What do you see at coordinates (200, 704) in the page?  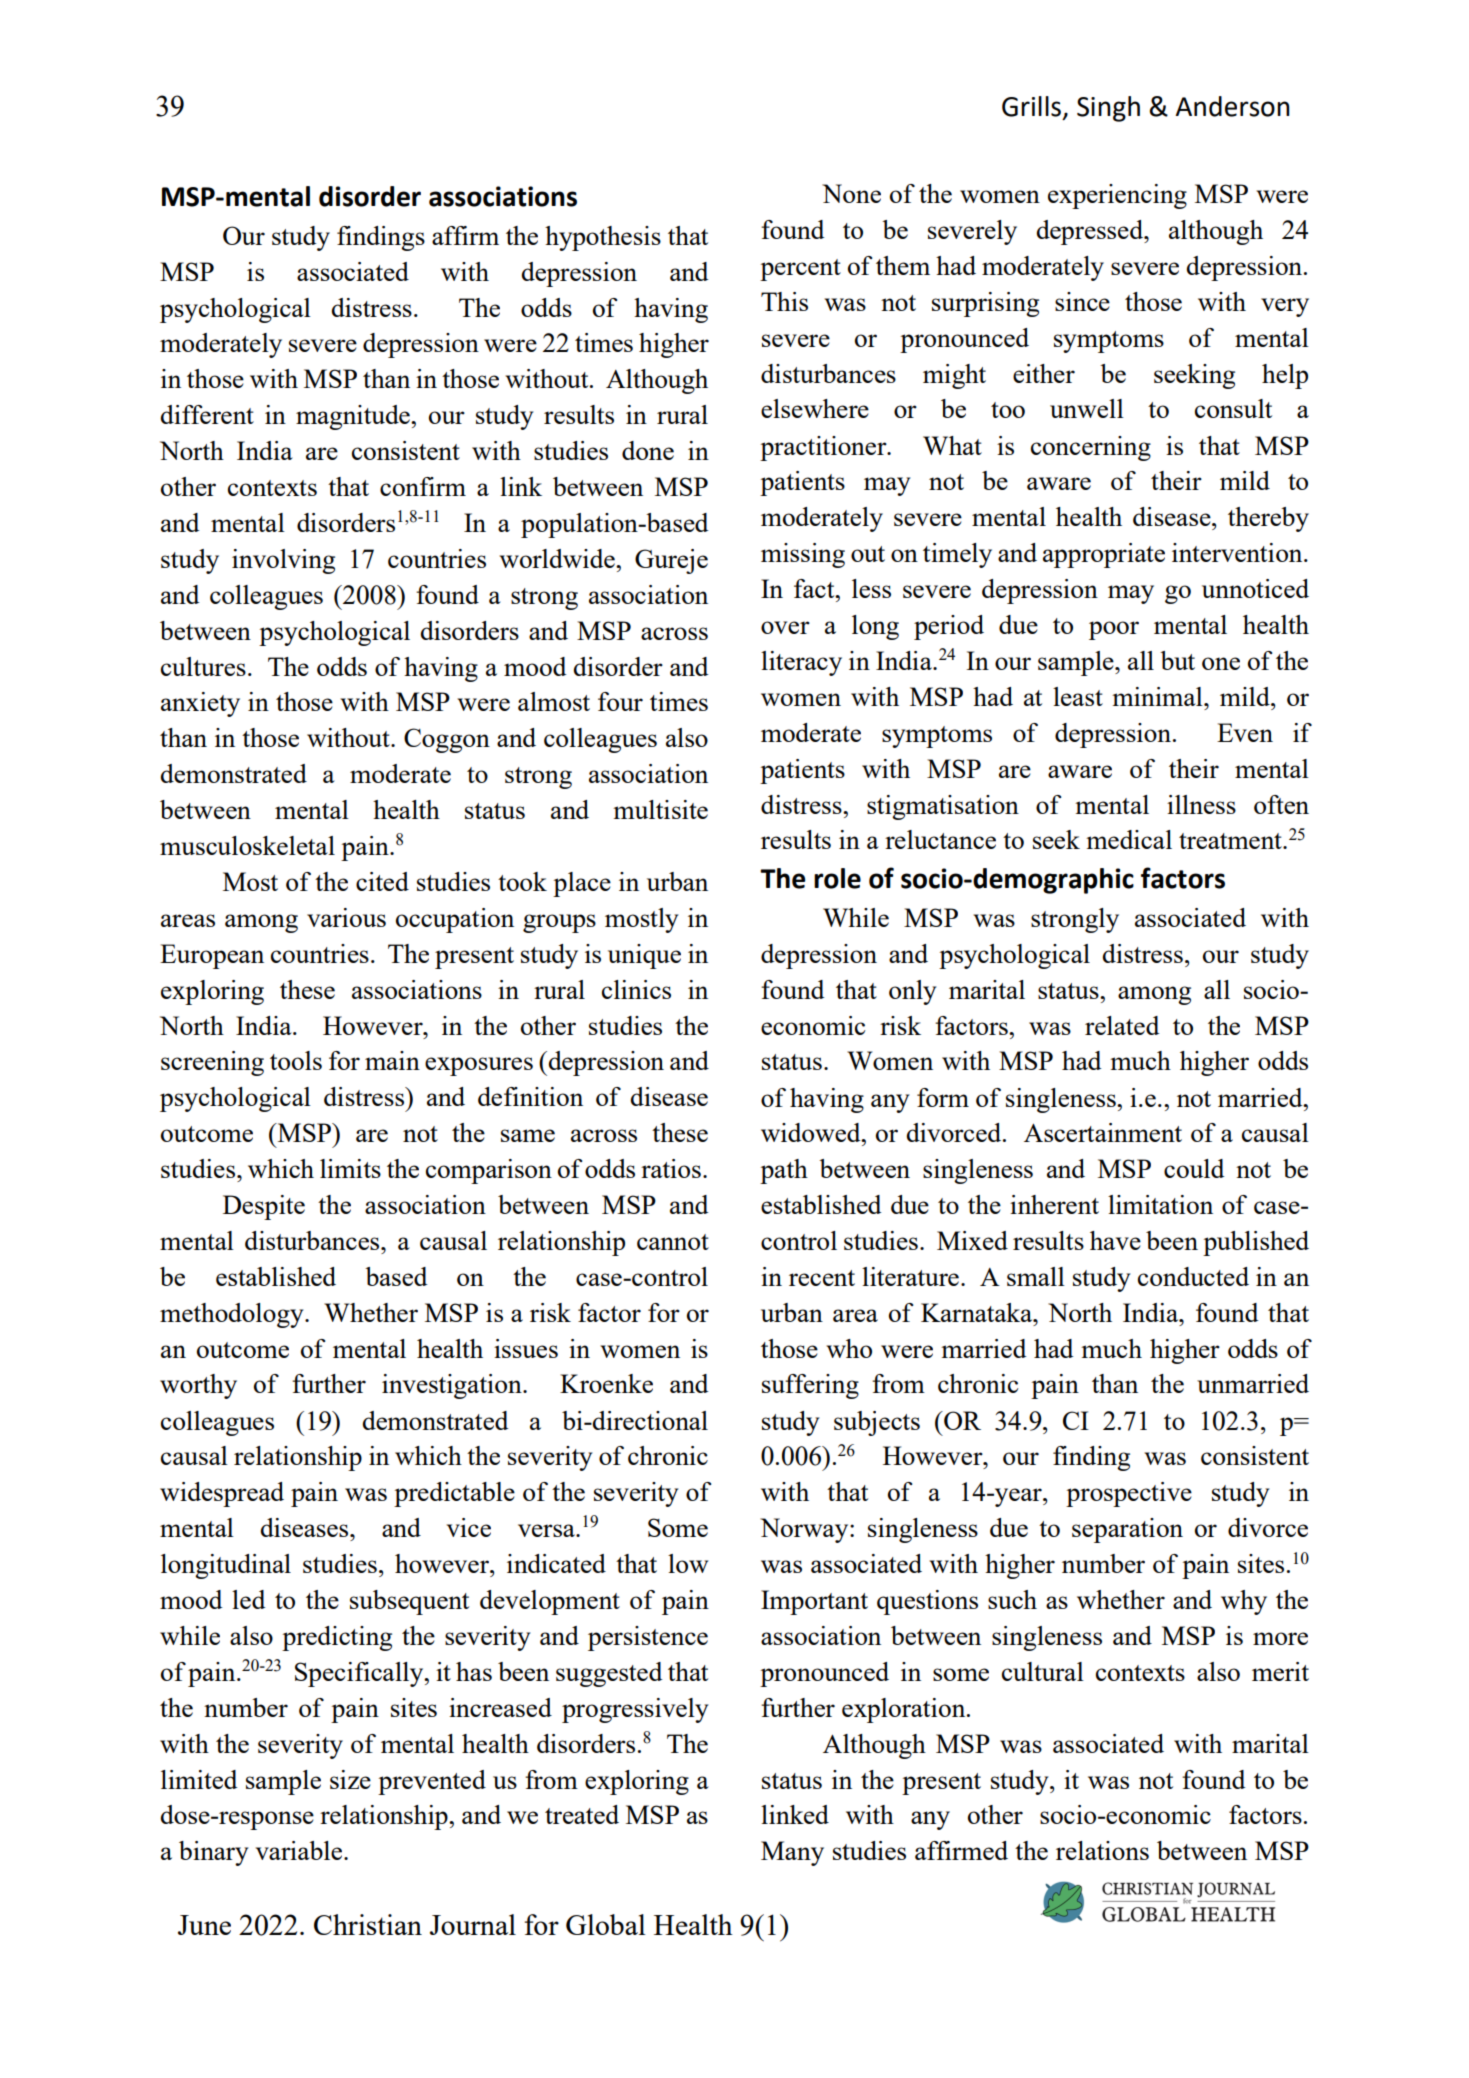 I see `anxiety` at bounding box center [200, 704].
